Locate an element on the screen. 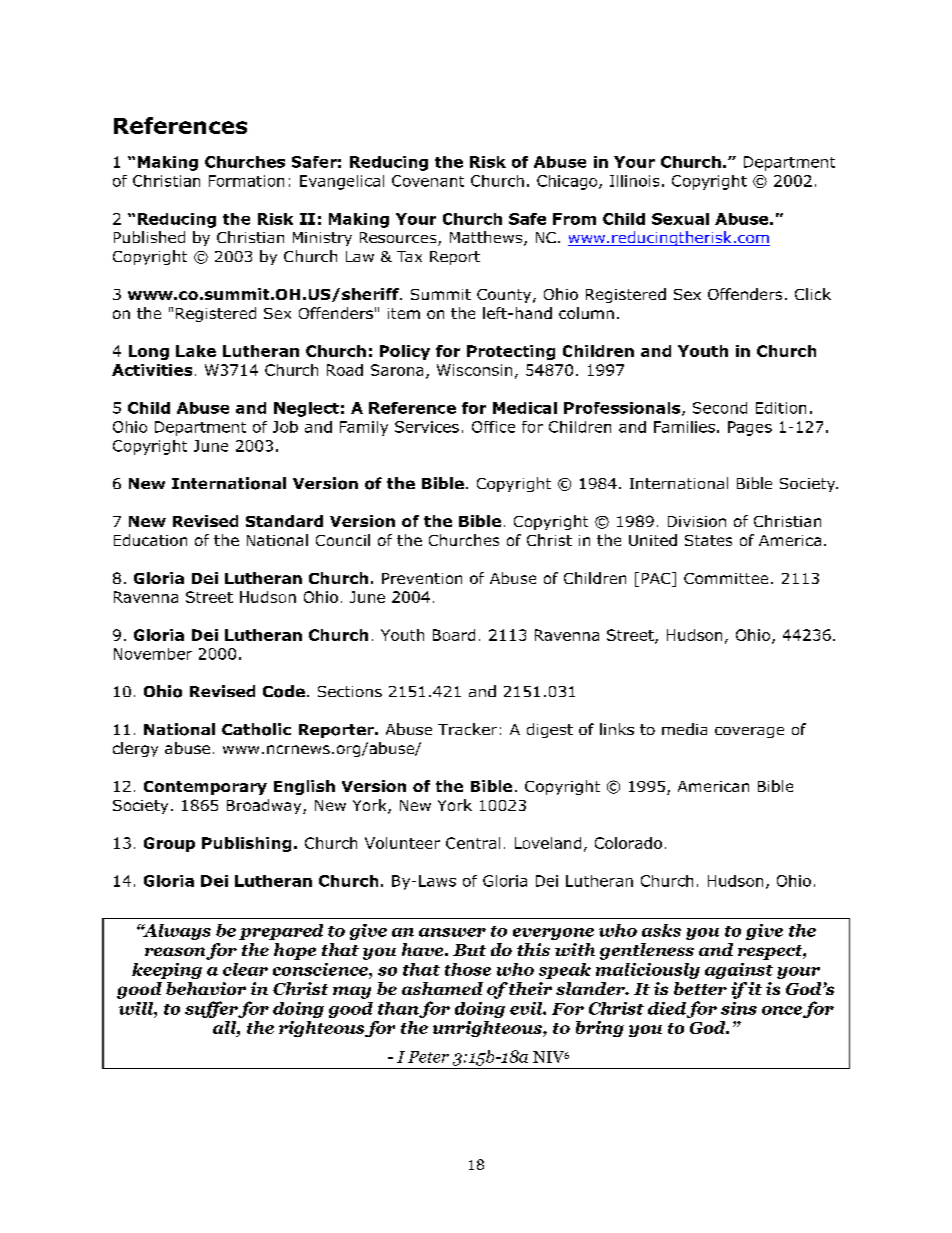  Wisconsin is located at coordinates (474, 370).
